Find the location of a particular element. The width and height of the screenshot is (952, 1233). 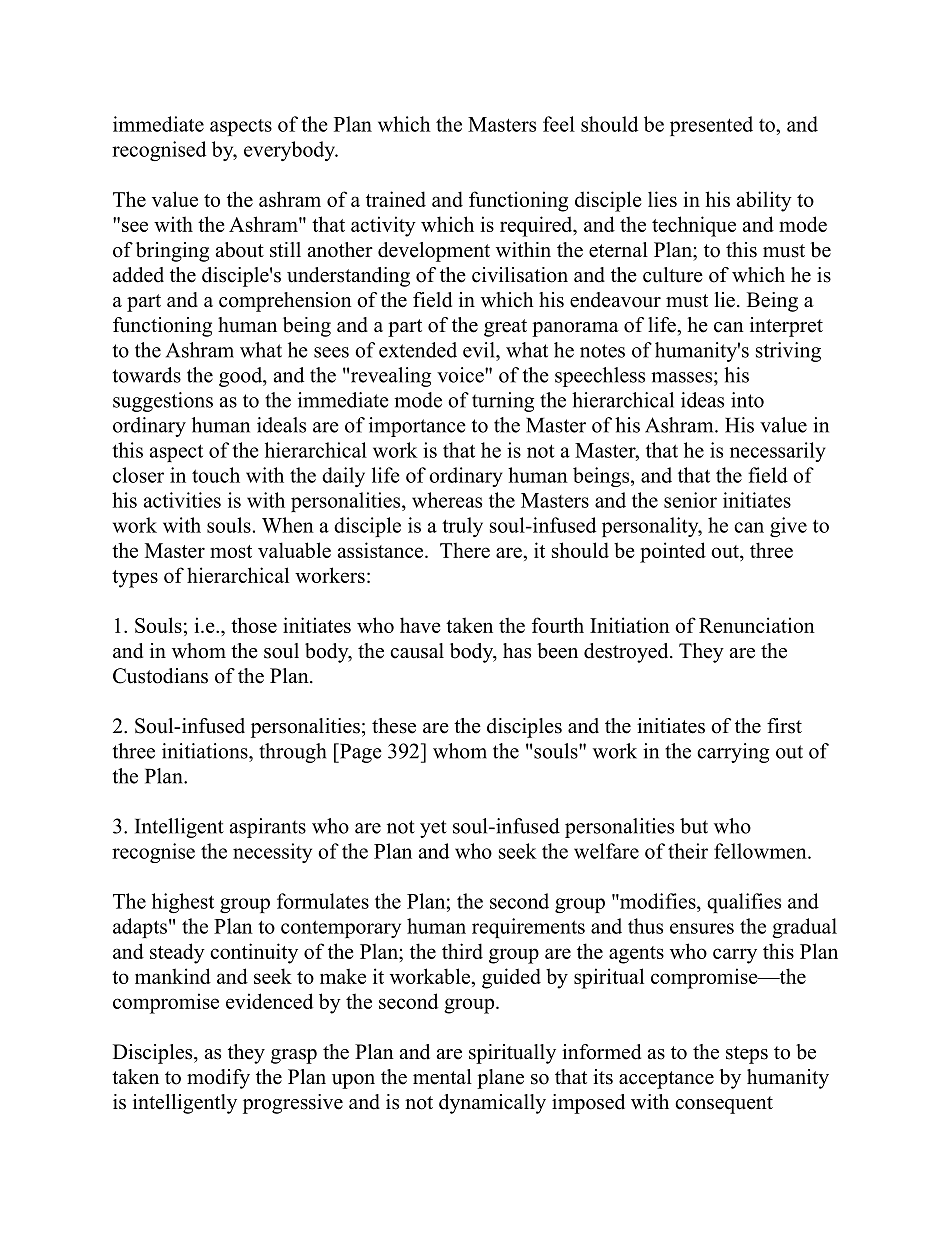

have is located at coordinates (420, 625).
